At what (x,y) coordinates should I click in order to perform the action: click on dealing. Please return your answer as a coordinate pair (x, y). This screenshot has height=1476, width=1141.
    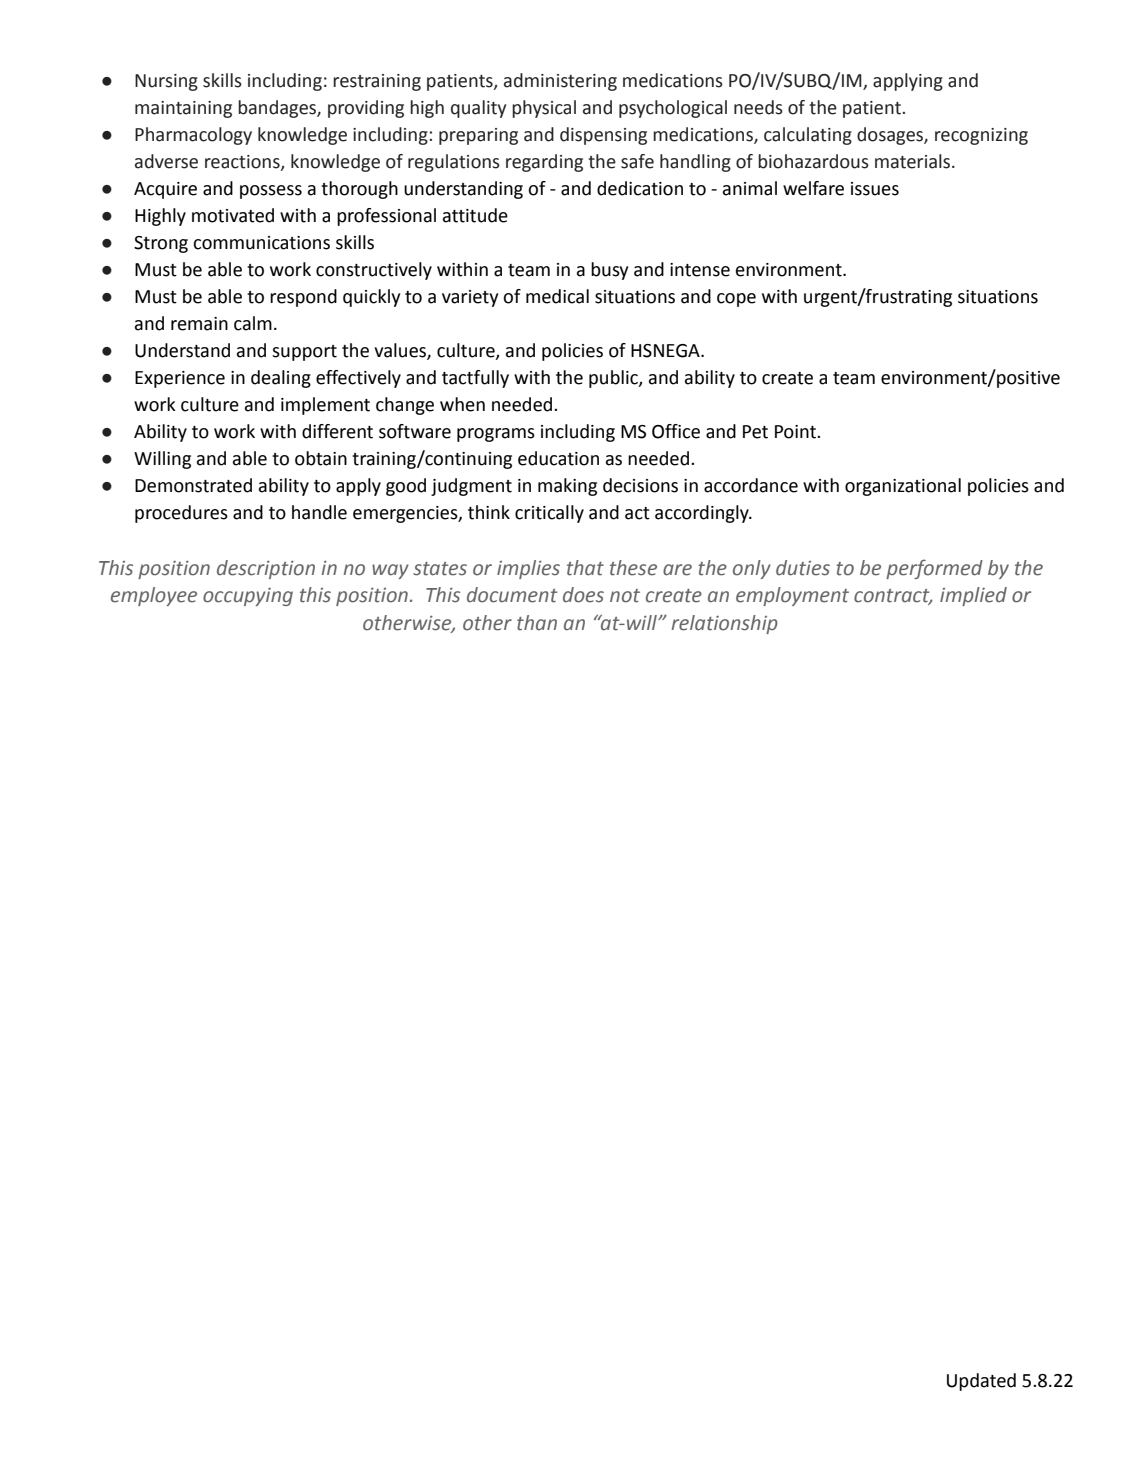
    Looking at the image, I should click on (281, 379).
